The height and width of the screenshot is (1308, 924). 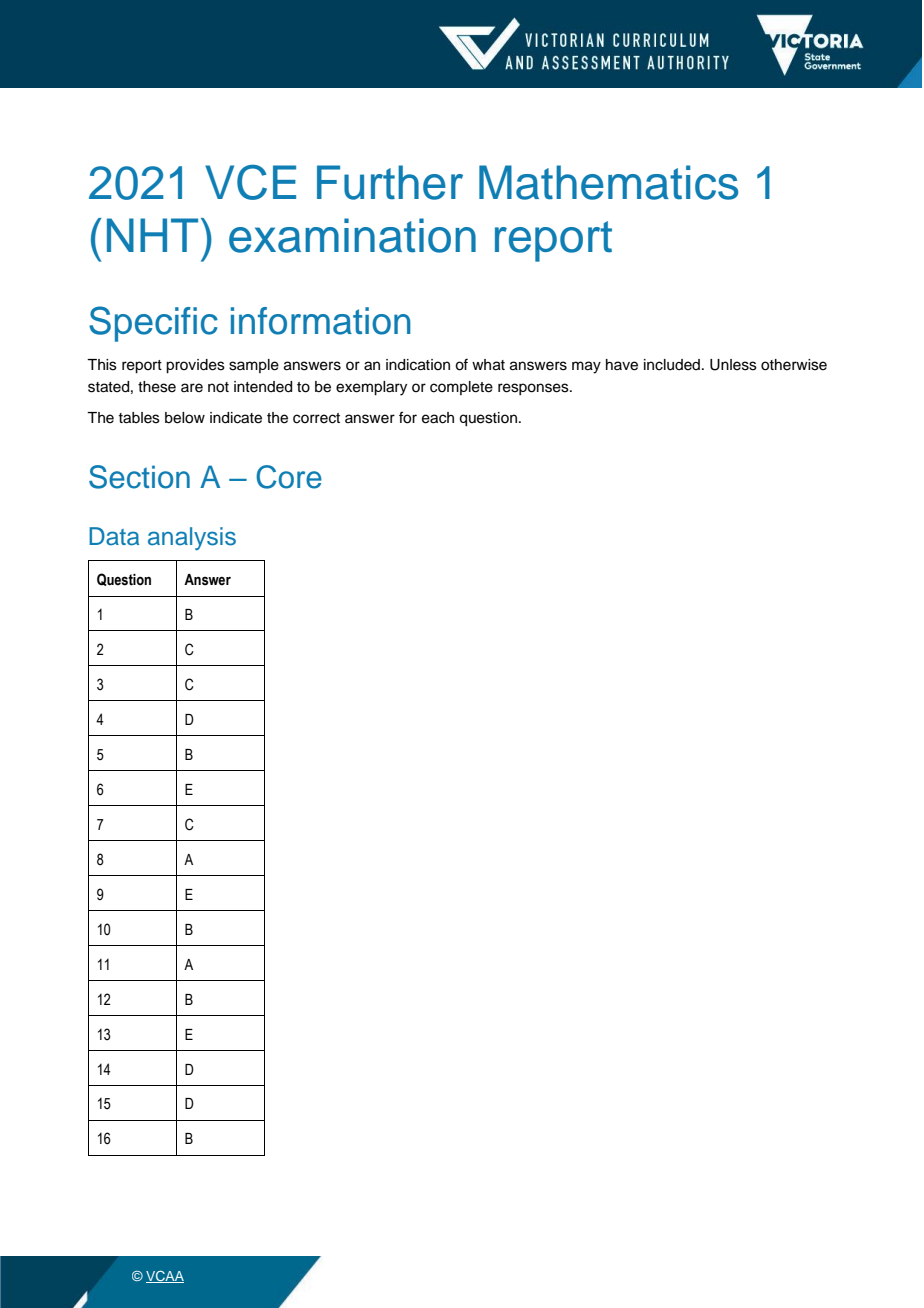 What do you see at coordinates (192, 538) in the screenshot?
I see `analysis` at bounding box center [192, 538].
